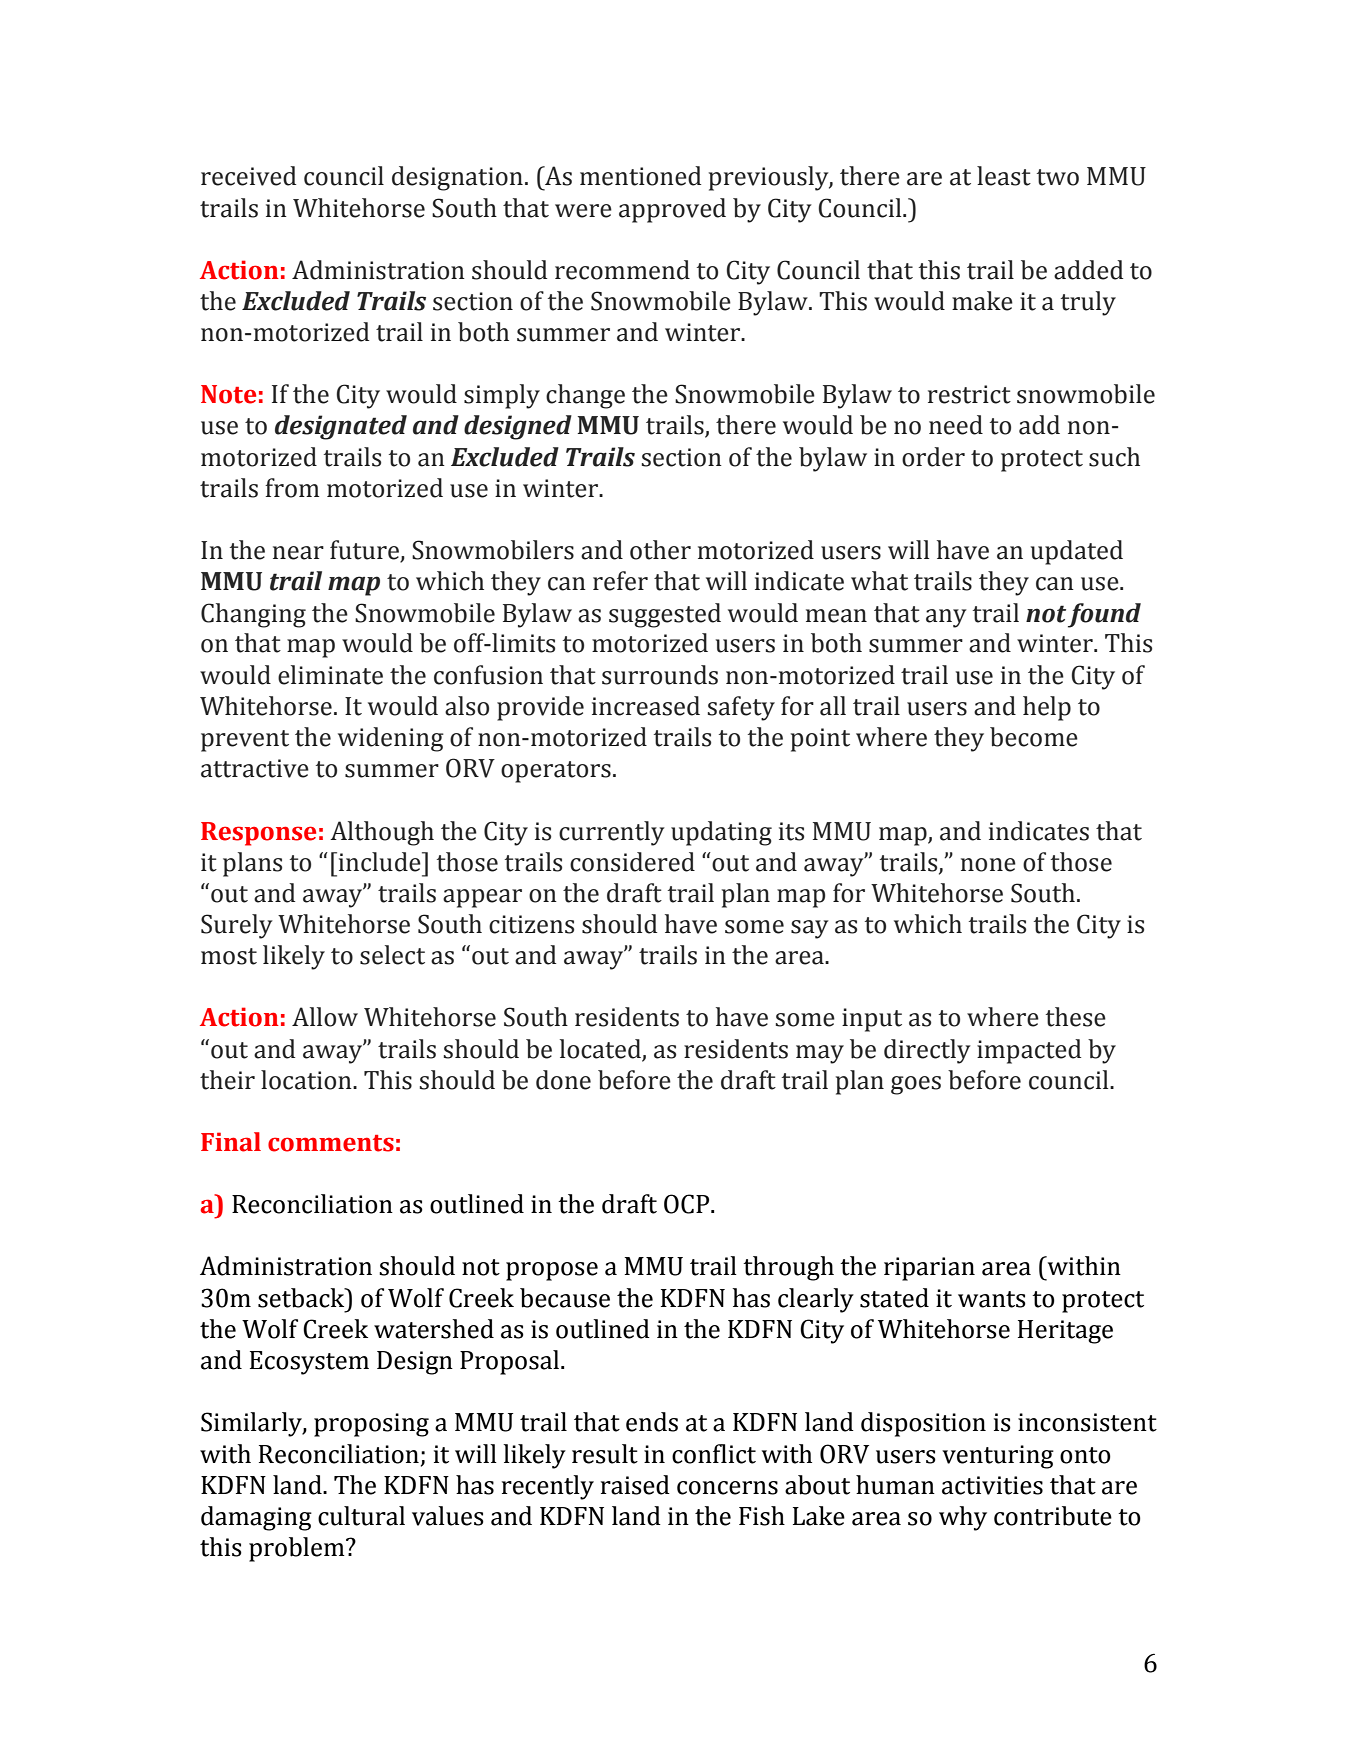  Describe the element at coordinates (307, 1080) in the page. I see `location` at that location.
